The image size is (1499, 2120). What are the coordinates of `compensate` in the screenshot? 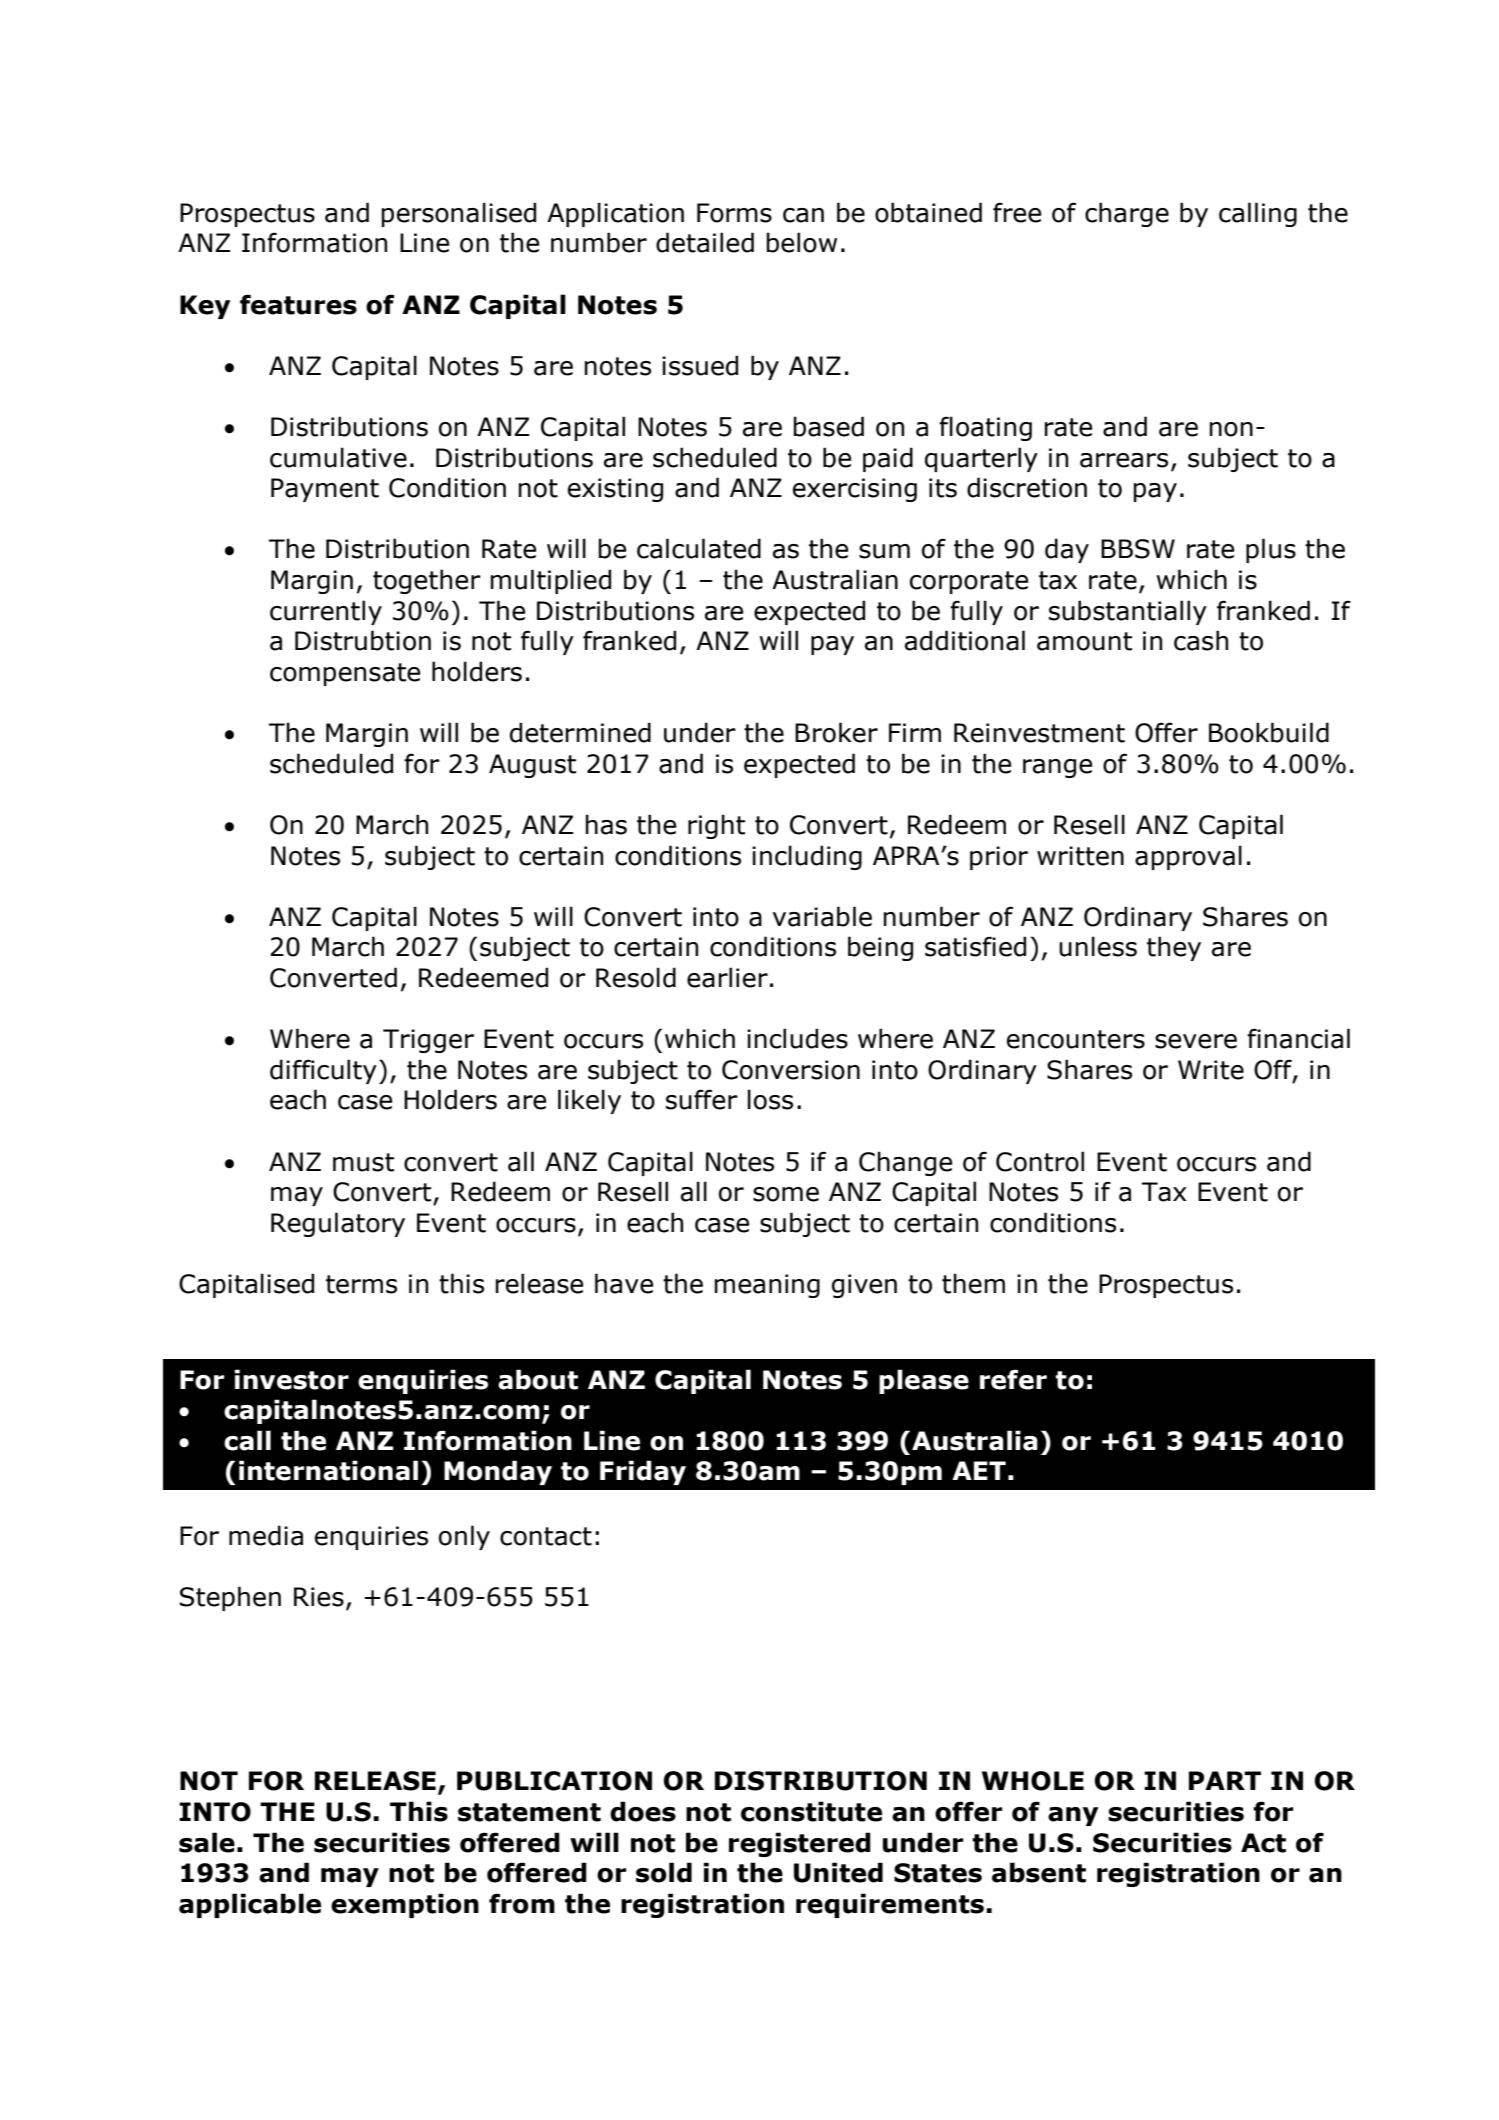 It's located at (345, 674).
